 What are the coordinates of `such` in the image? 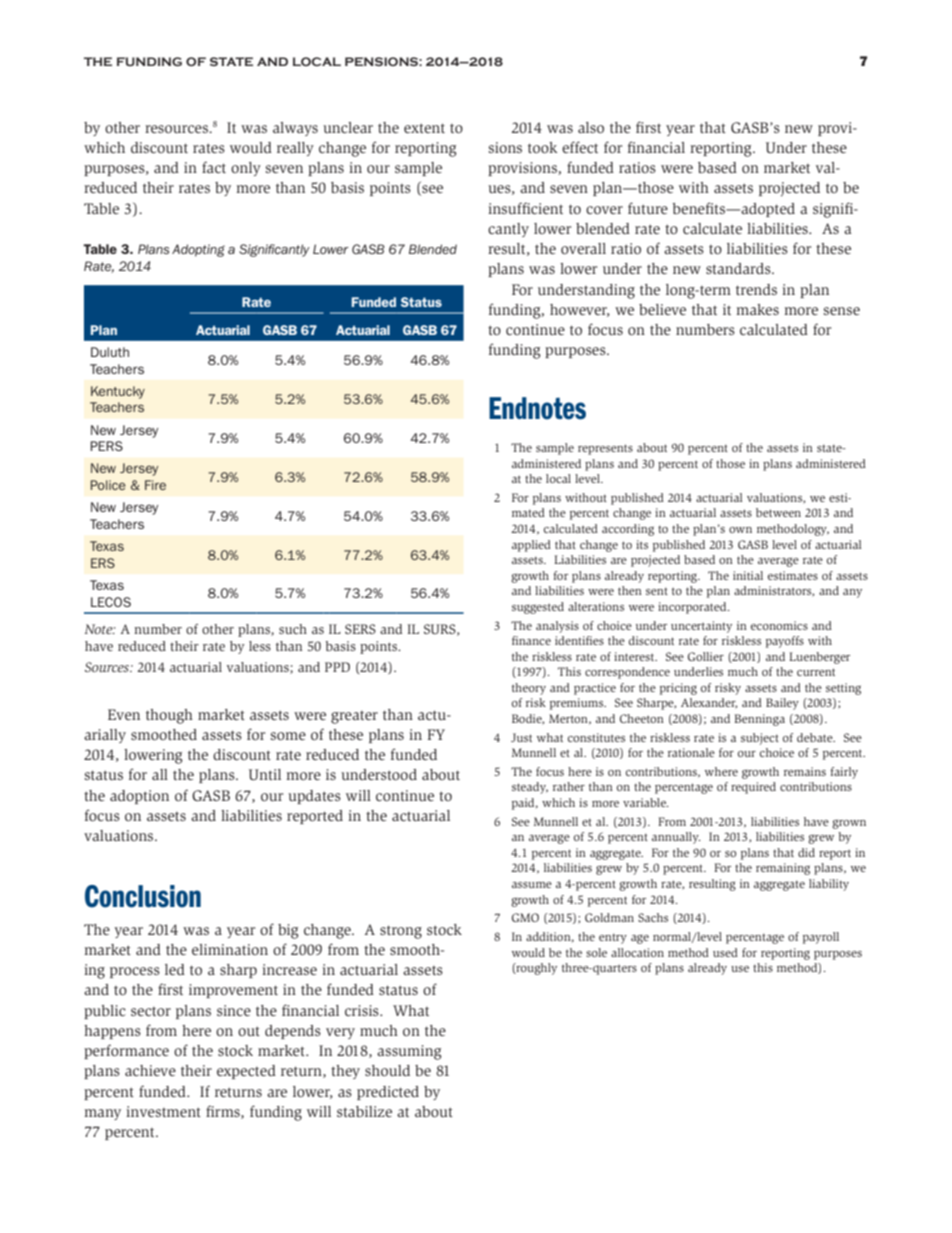 It's located at (293, 629).
